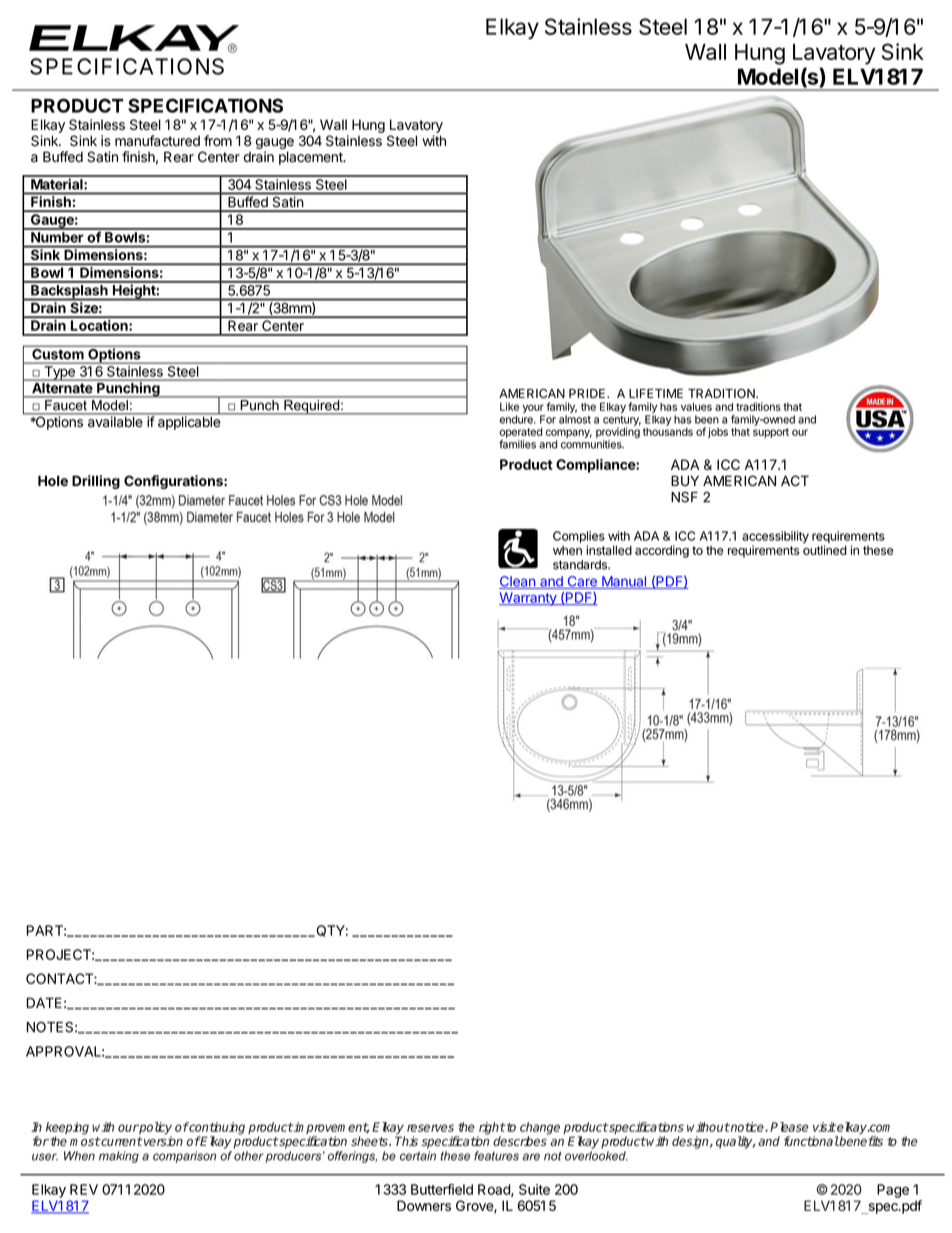 The image size is (952, 1233). What do you see at coordinates (656, 393) in the image?
I see `LIFETIME` at bounding box center [656, 393].
